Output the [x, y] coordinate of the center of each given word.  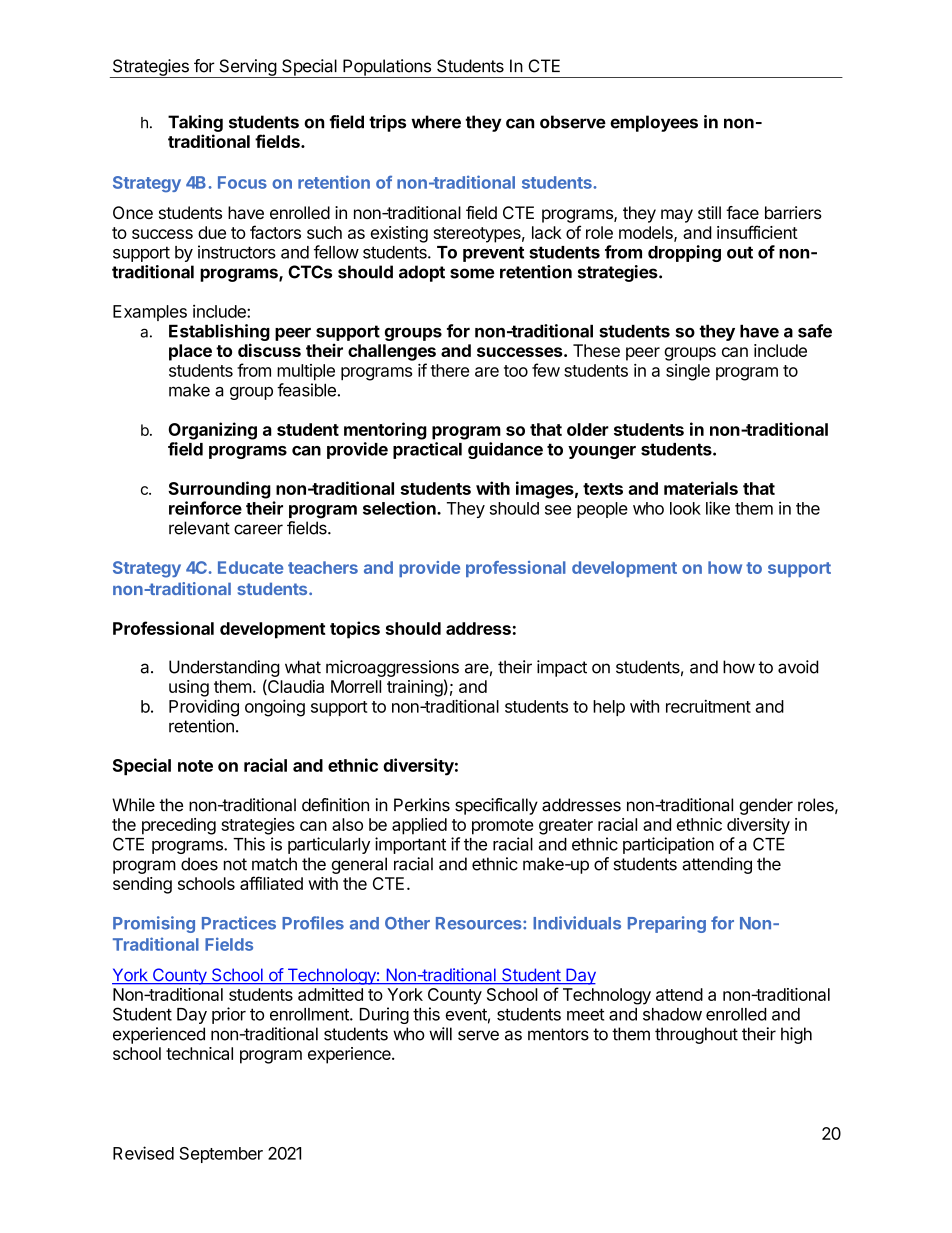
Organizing [212, 431]
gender [766, 806]
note [195, 766]
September [221, 1155]
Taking [195, 123]
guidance [505, 450]
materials [701, 488]
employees [654, 123]
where [436, 122]
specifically [496, 806]
